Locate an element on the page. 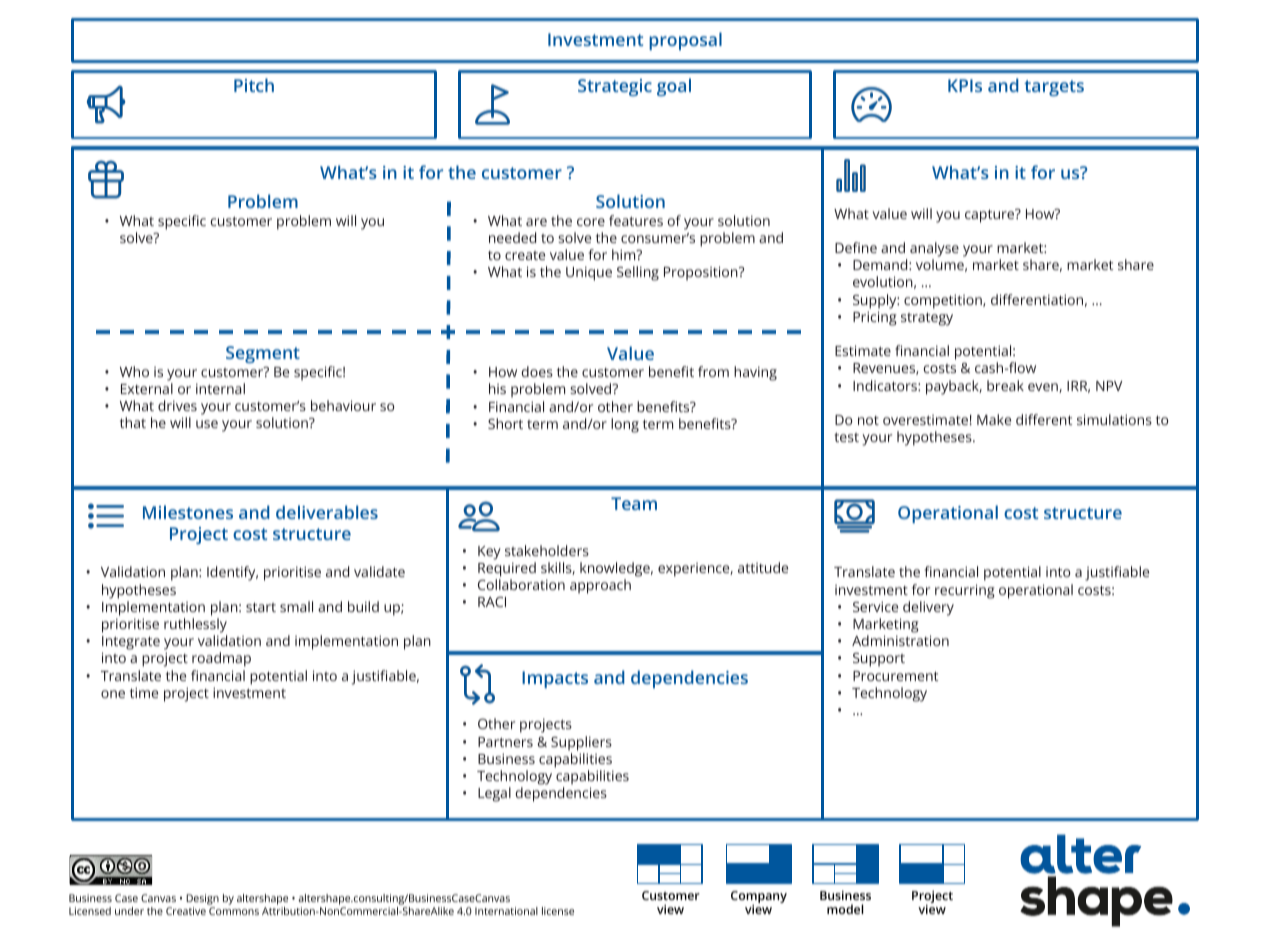 This page has width=1270, height=952. model is located at coordinates (845, 909).
